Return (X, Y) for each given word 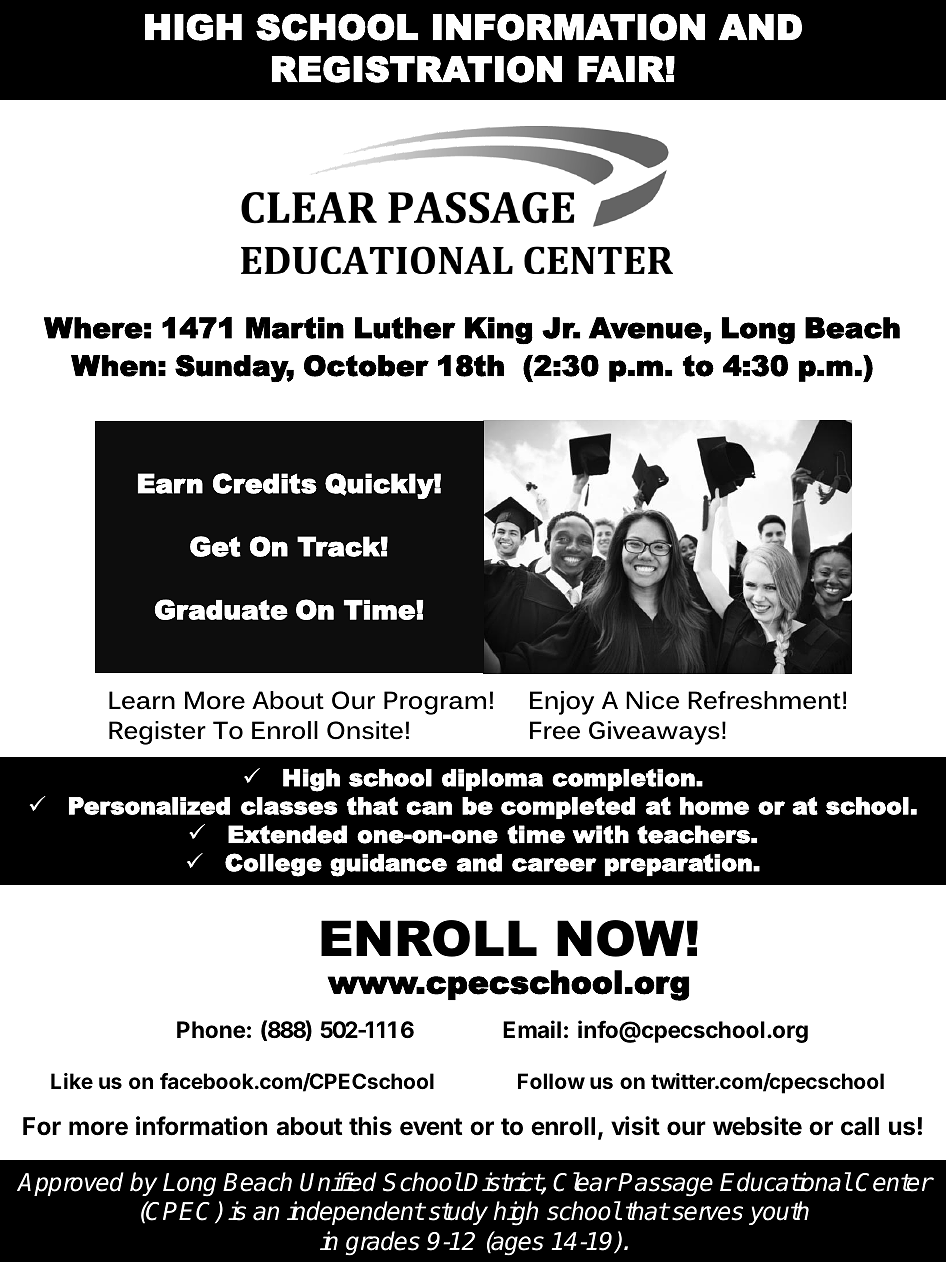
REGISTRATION (417, 69)
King (499, 330)
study (458, 1213)
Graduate (221, 609)
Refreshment (764, 700)
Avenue (645, 328)
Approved (70, 1184)
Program (435, 703)
